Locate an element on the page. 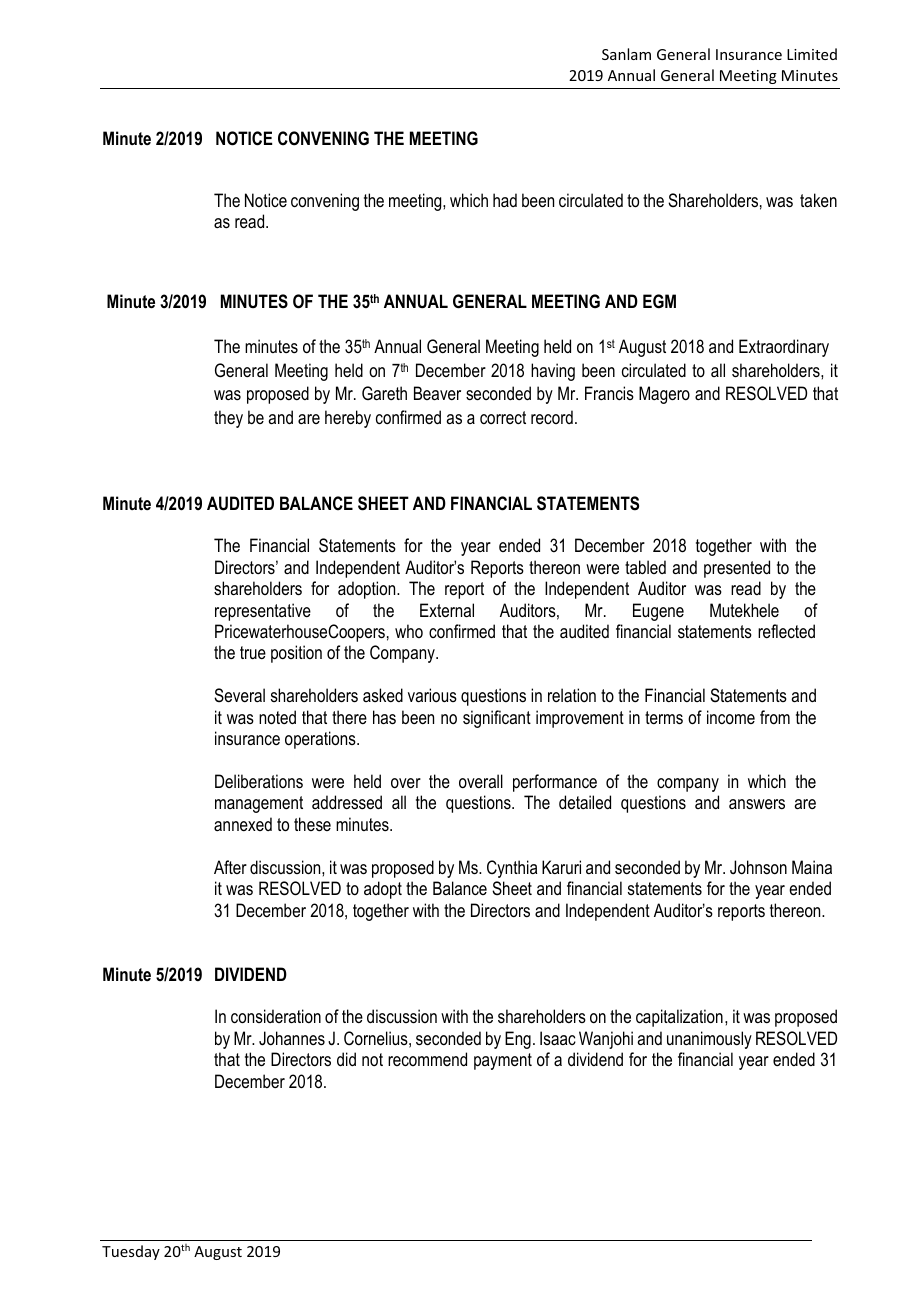 The width and height of the page is (924, 1307). Beaver is located at coordinates (437, 393).
